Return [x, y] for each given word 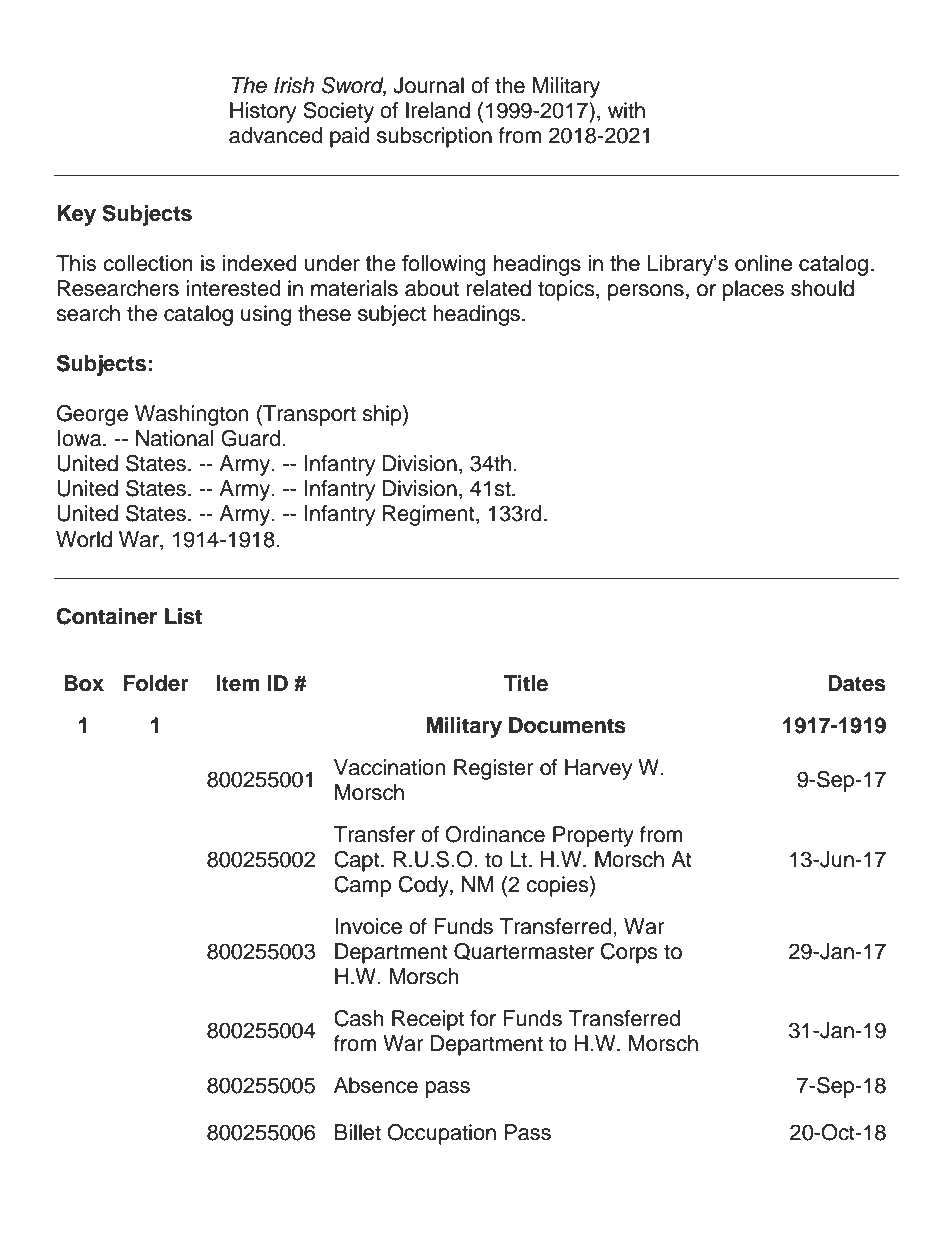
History [263, 112]
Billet [358, 1132]
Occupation [441, 1134]
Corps [629, 953]
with [626, 110]
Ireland [438, 110]
